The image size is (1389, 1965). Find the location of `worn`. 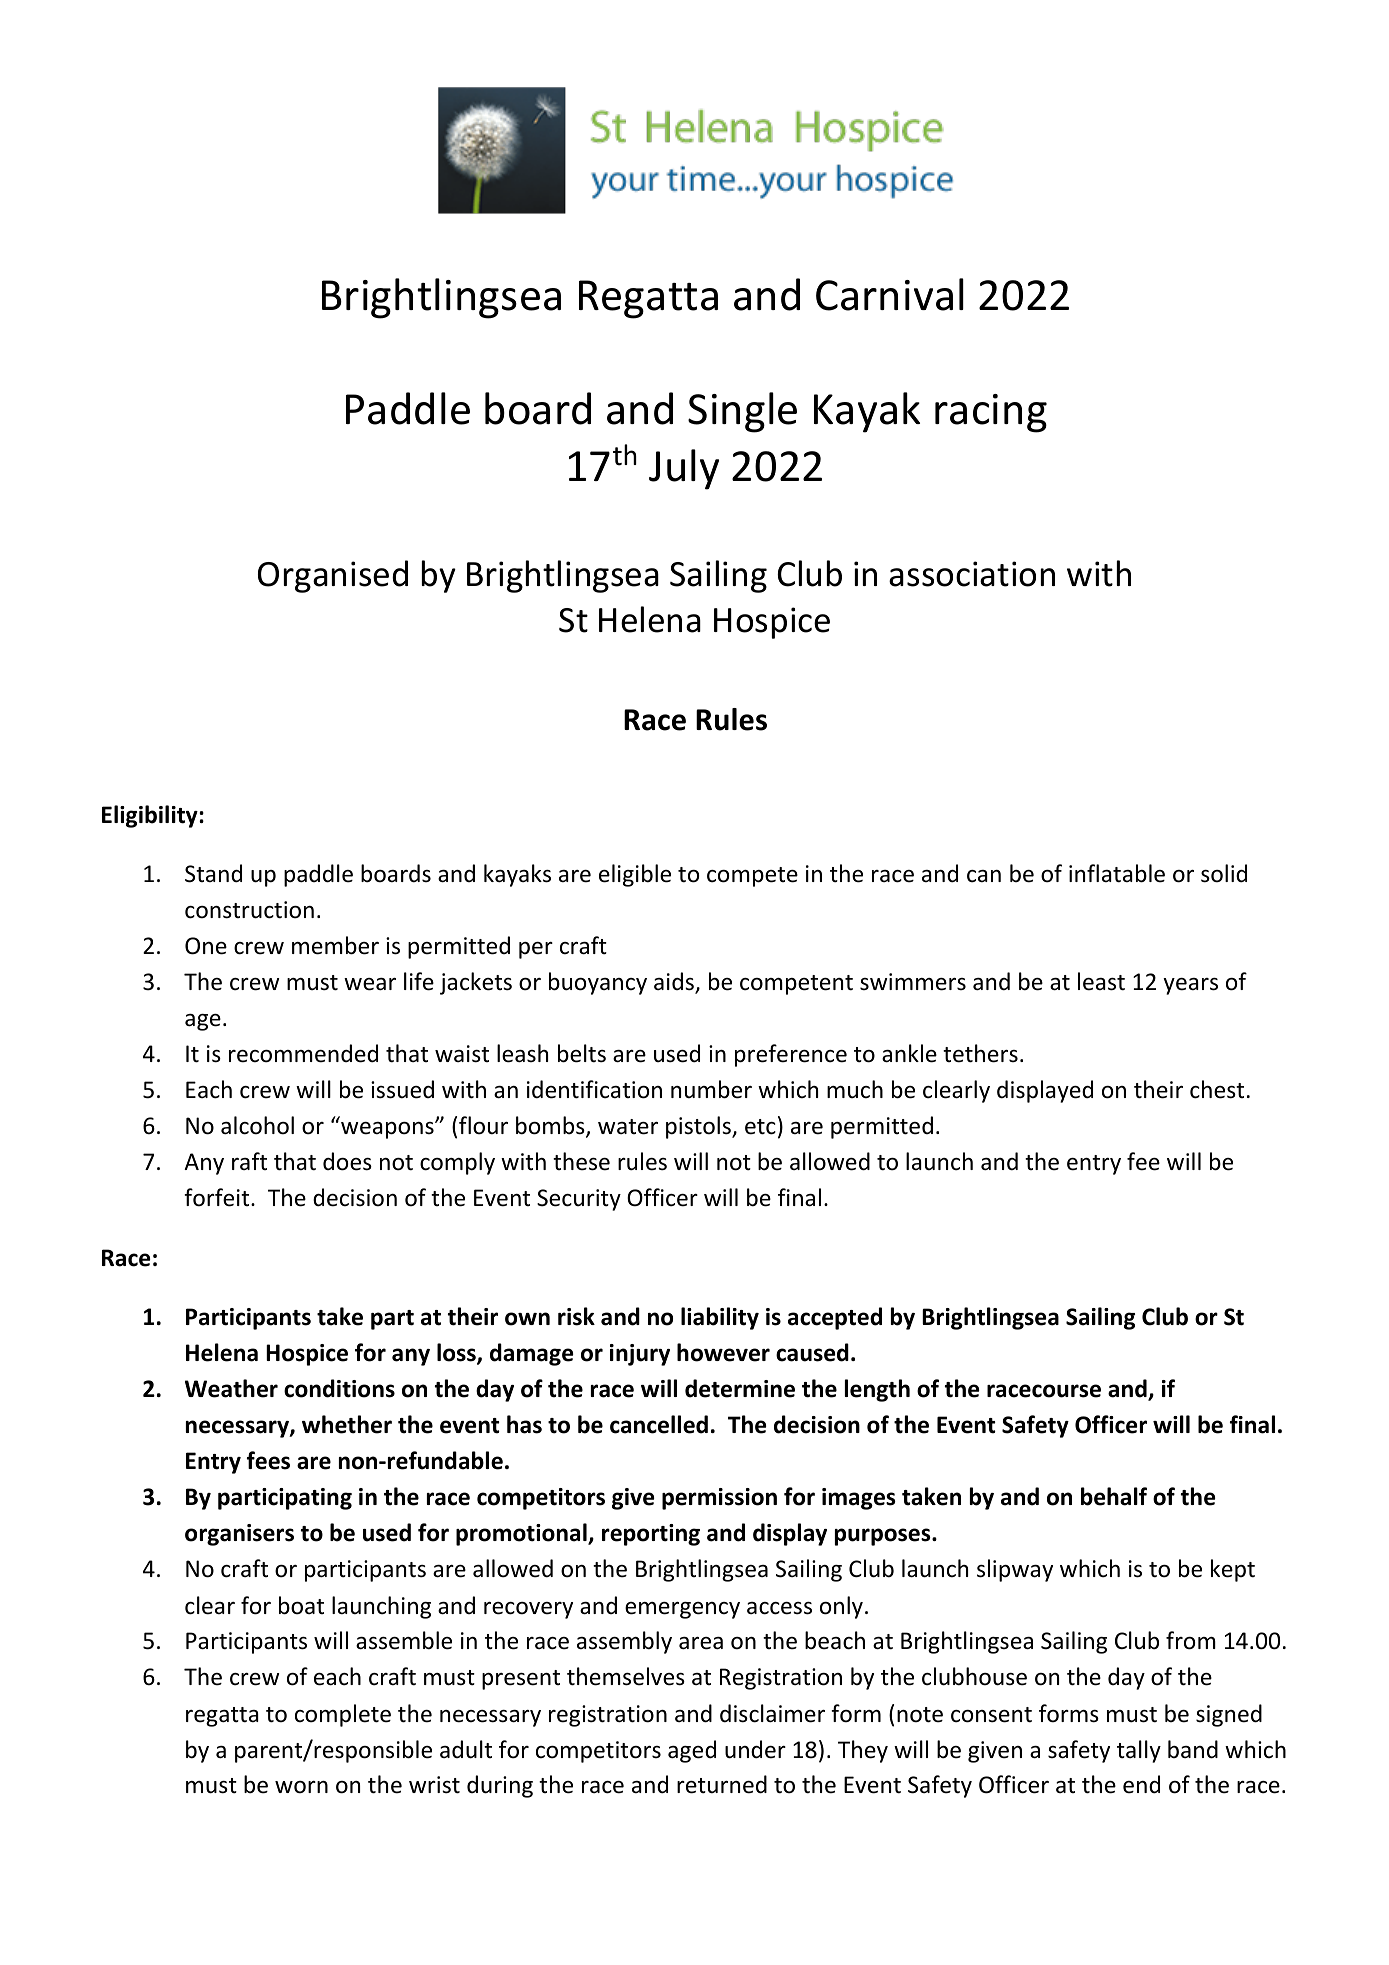

worn is located at coordinates (301, 1787).
